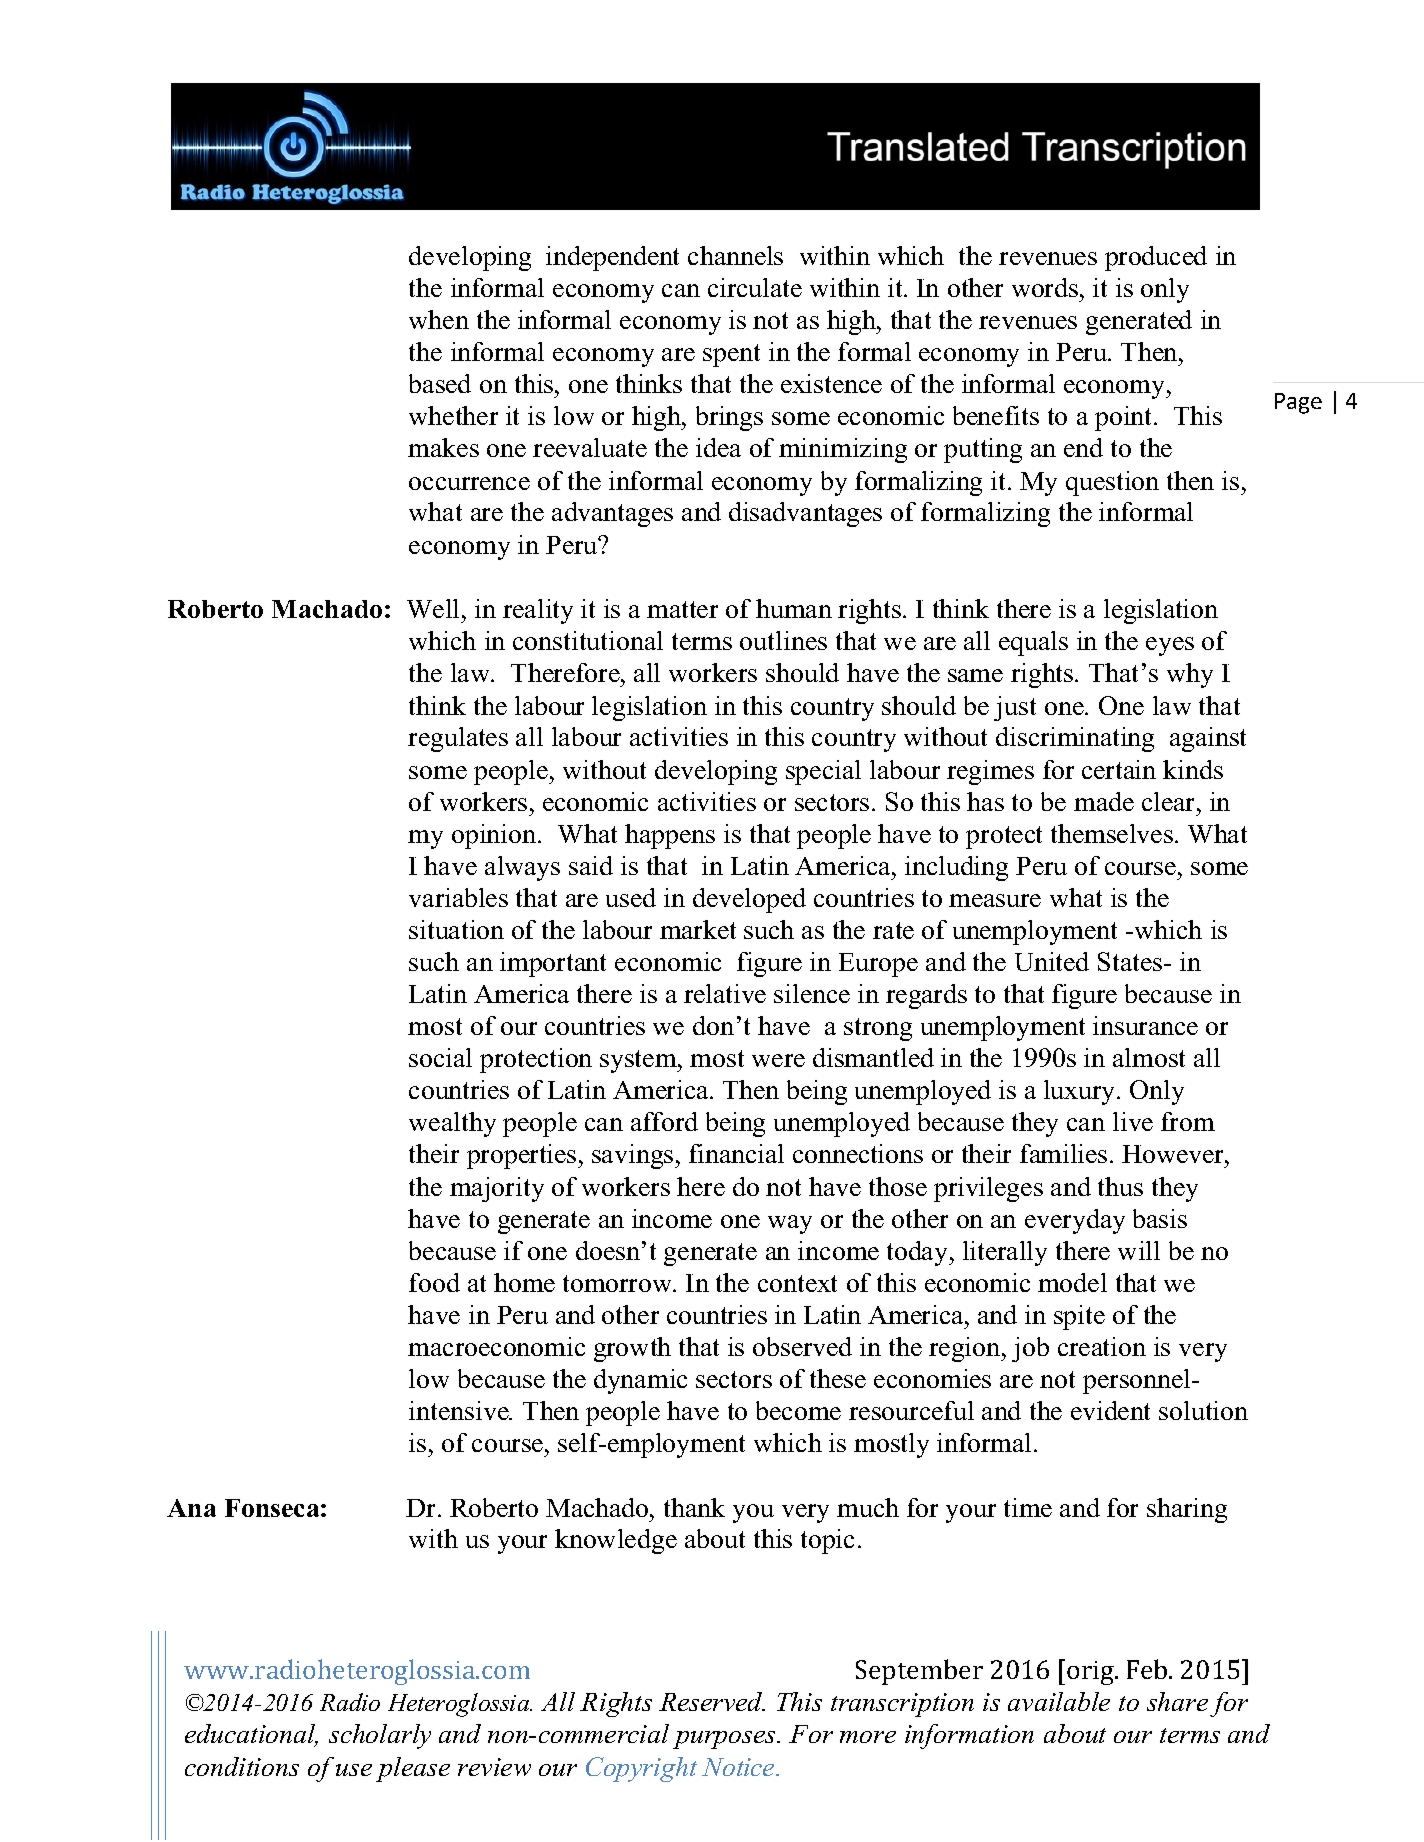  I want to click on when, so click(439, 319).
